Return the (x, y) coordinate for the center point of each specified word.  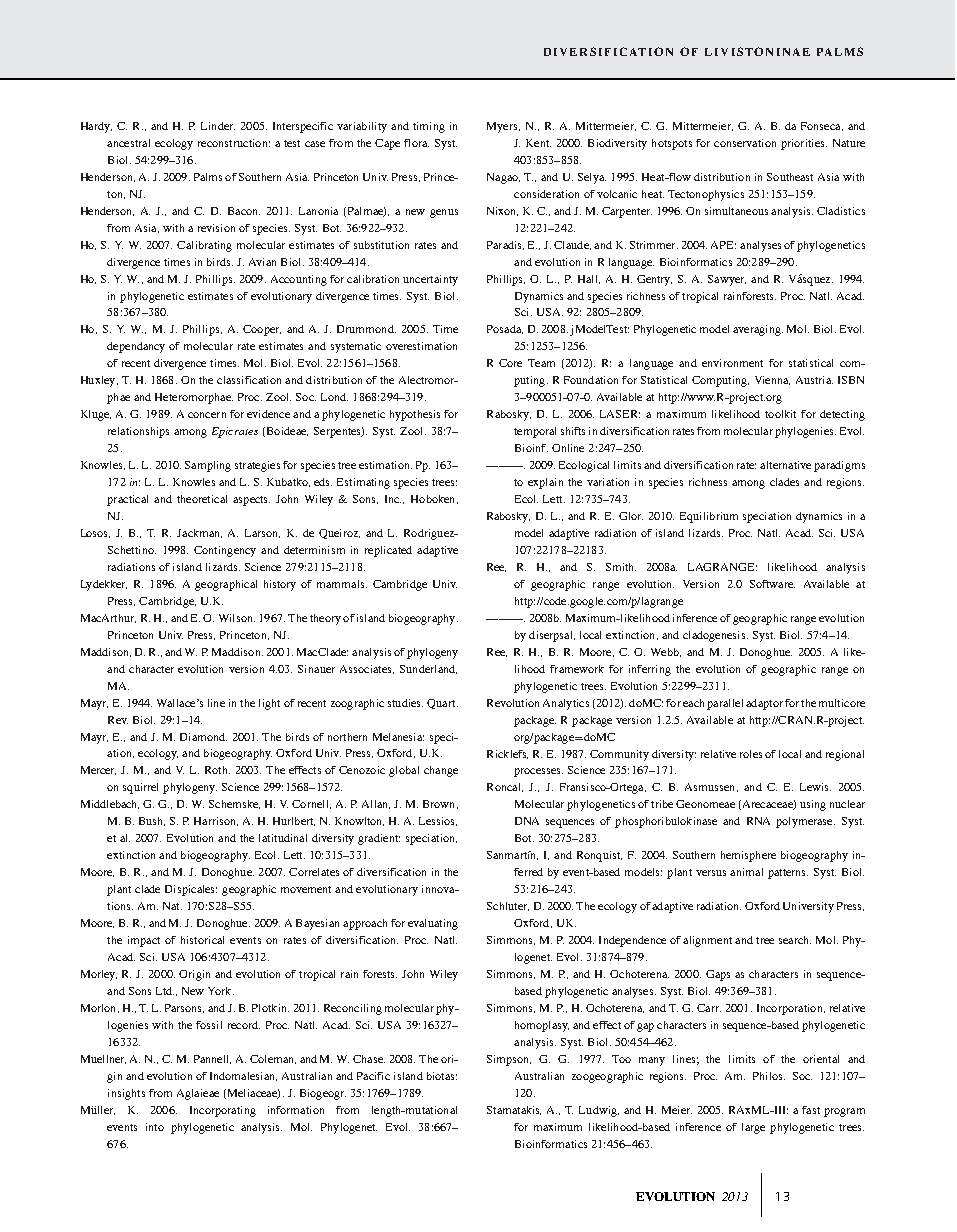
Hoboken (434, 499)
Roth (217, 770)
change (441, 771)
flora (416, 143)
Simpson (509, 1060)
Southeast (790, 177)
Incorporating (223, 1111)
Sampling (208, 466)
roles (751, 754)
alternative (785, 465)
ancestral (128, 143)
